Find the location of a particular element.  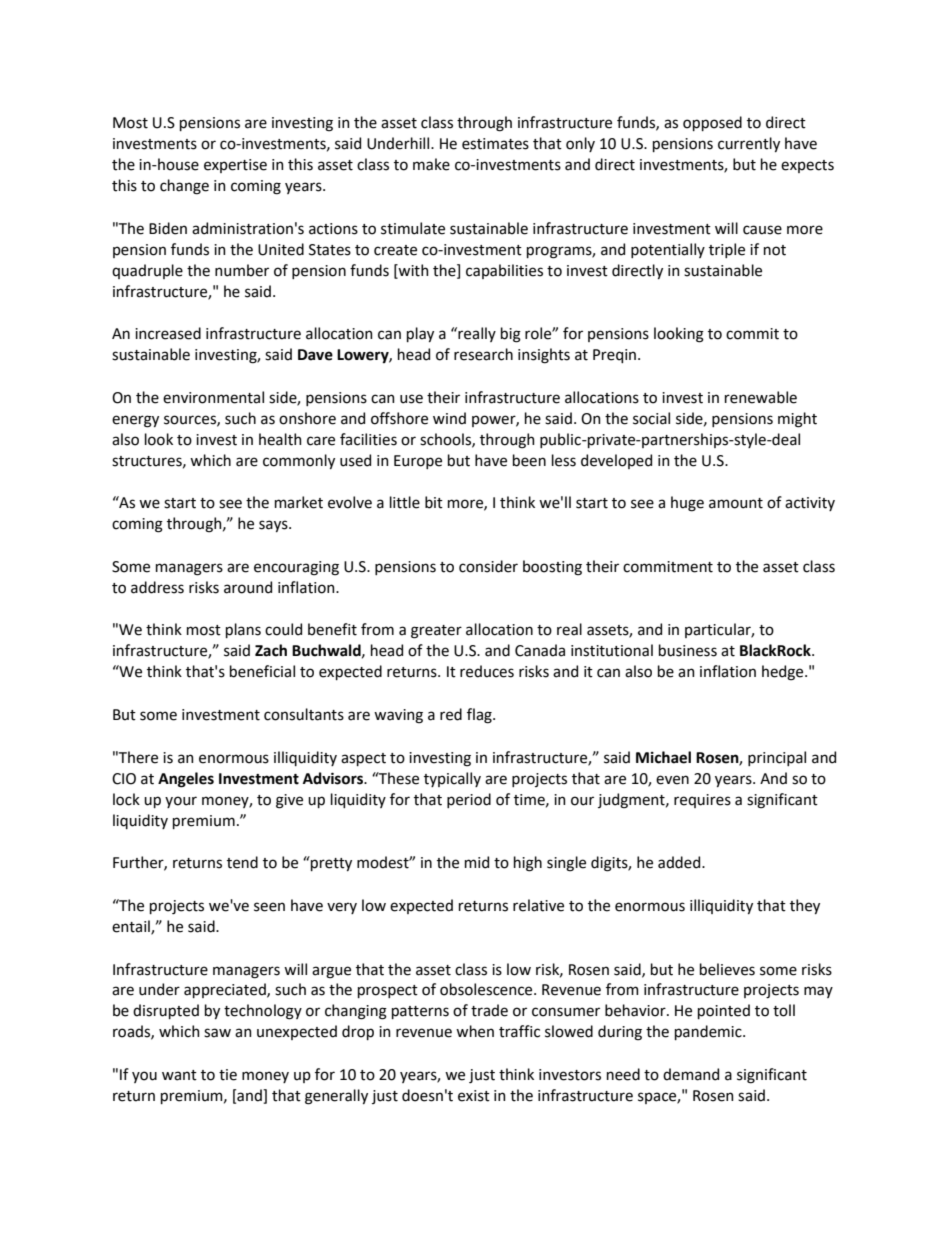

Angeles is located at coordinates (186, 780).
